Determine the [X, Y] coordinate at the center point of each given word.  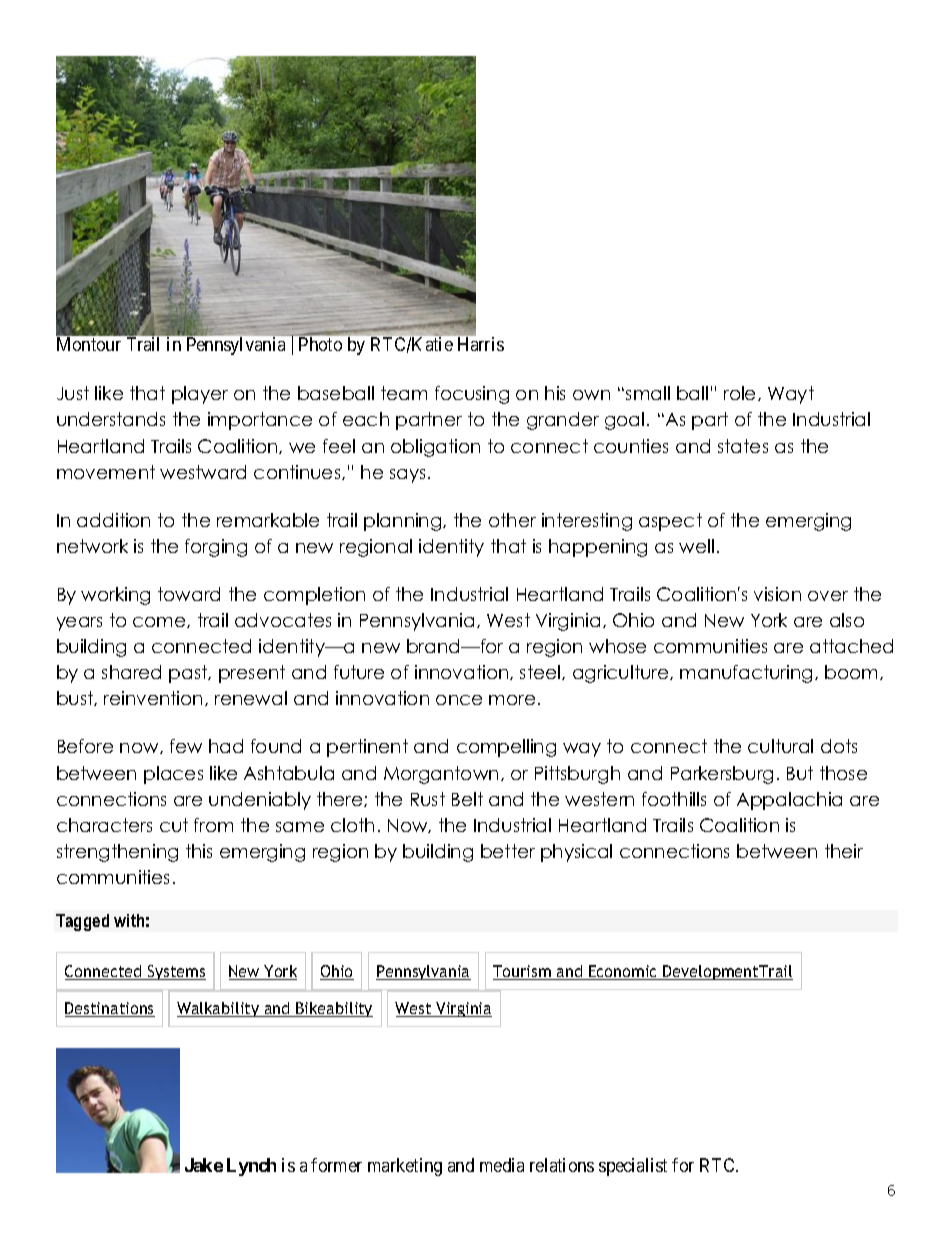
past [189, 674]
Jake [204, 1165]
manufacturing [748, 674]
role [741, 393]
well [696, 546]
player [200, 395]
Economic [623, 972]
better [508, 851]
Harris [481, 344]
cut [174, 825]
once [459, 700]
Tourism [523, 972]
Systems [176, 972]
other [512, 520]
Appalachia [789, 801]
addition [113, 520]
